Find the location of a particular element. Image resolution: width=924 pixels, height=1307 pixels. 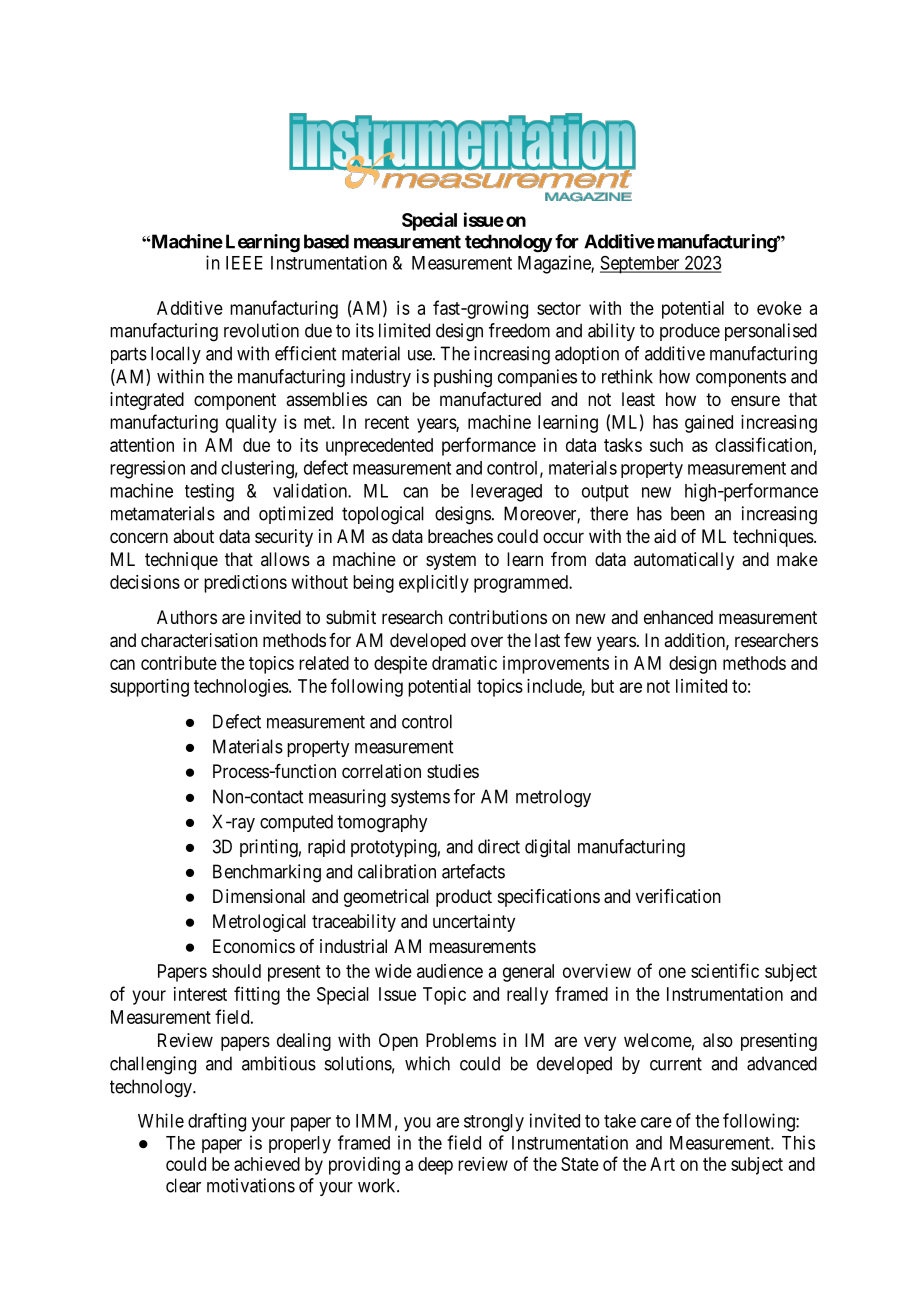

predictions is located at coordinates (245, 584).
